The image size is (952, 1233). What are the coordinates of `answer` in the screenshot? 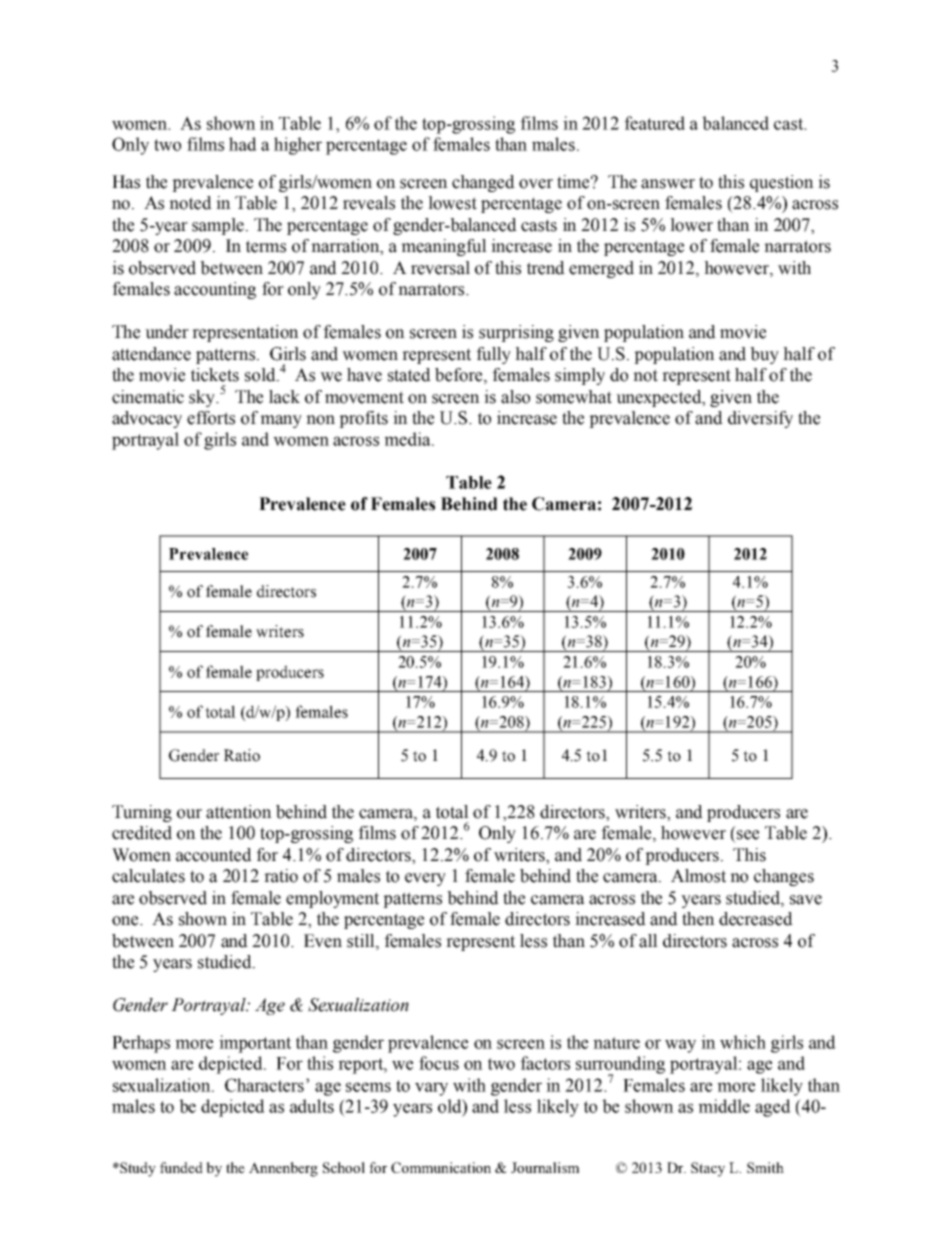 It's located at (668, 184).
